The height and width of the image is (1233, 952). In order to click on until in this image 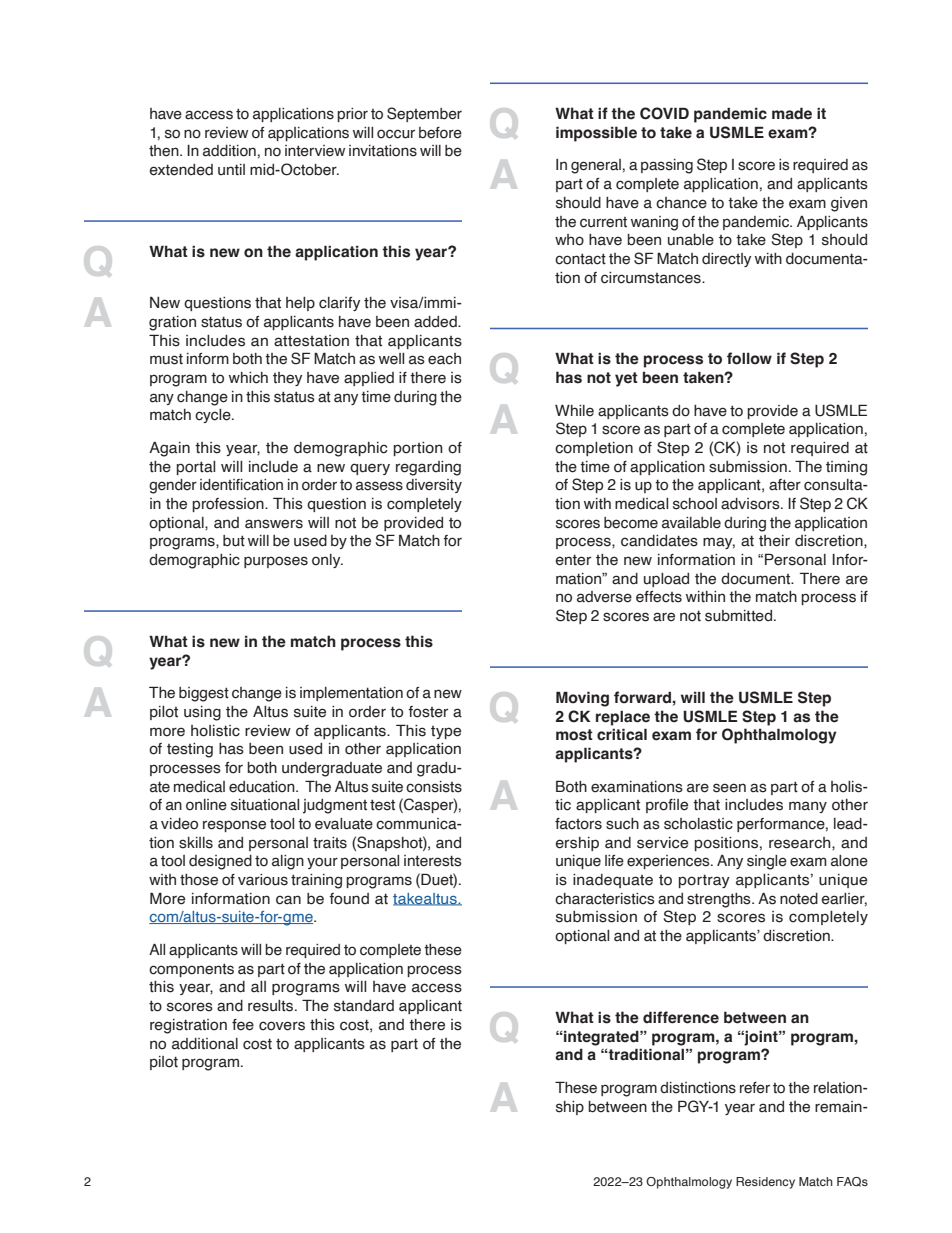, I will do `click(231, 170)`.
